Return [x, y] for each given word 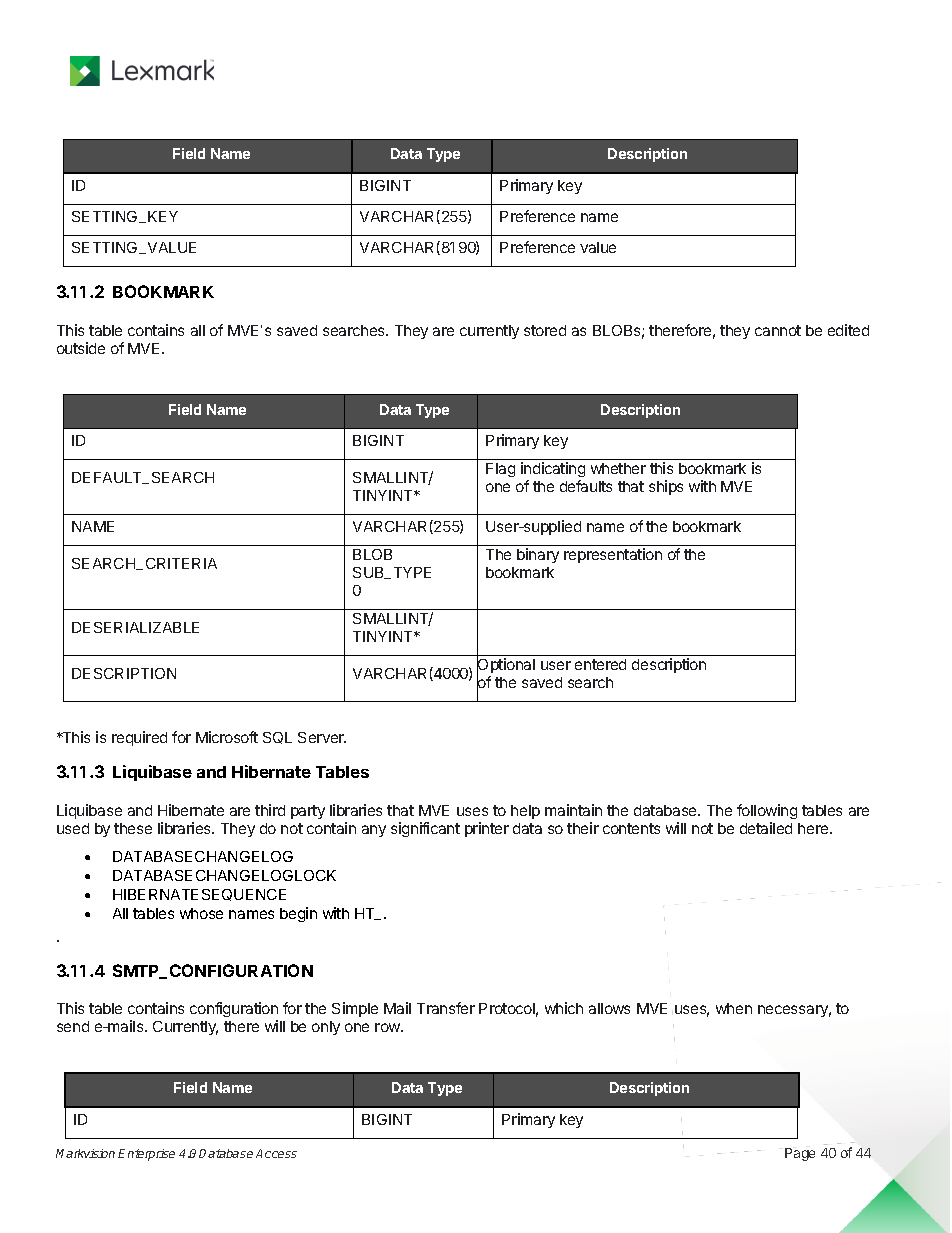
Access [276, 1153]
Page [800, 1154]
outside [81, 348]
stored [545, 330]
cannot [778, 330]
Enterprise [146, 1155]
